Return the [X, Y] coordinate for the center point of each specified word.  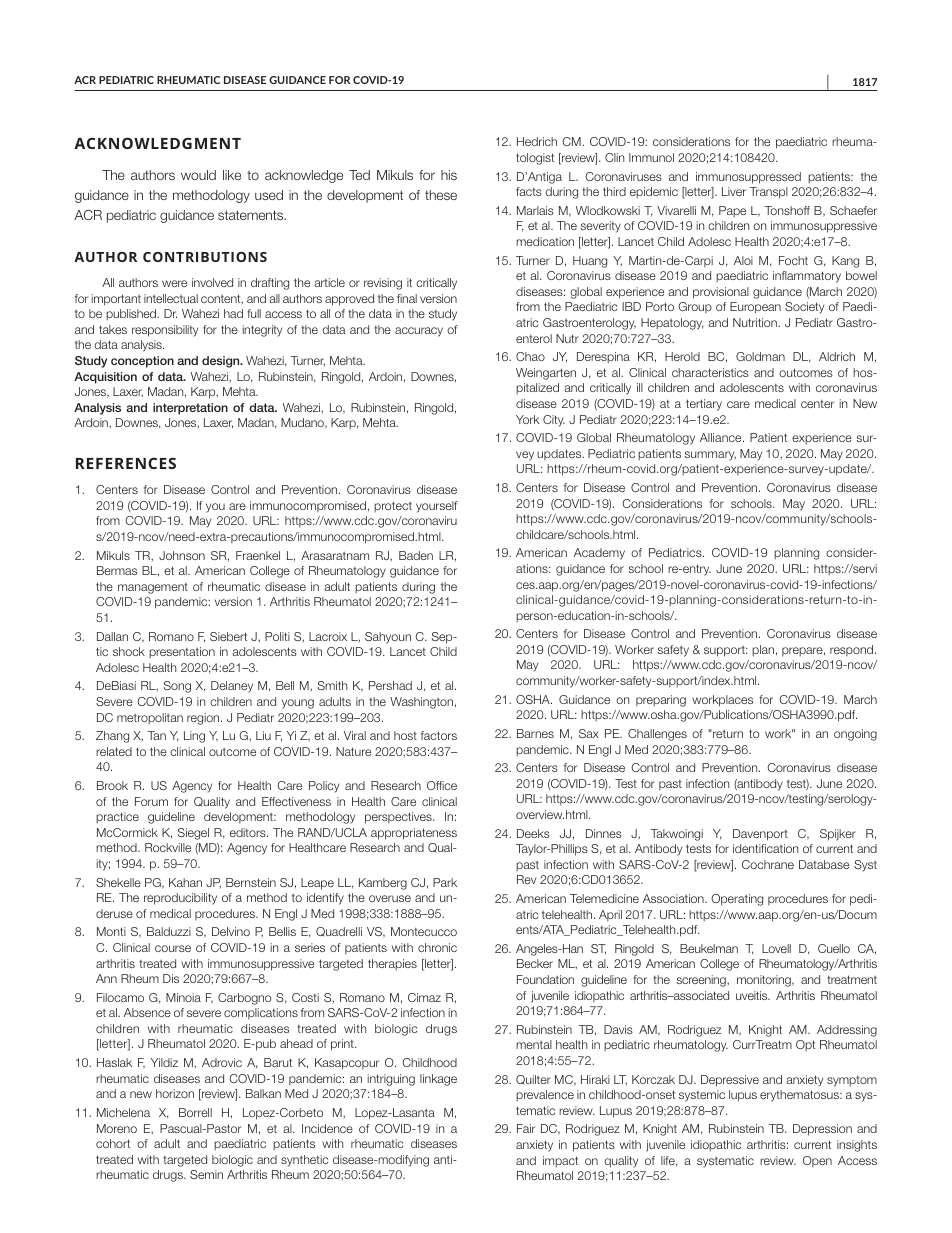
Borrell [195, 1112]
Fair [526, 1128]
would [198, 175]
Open [817, 1161]
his [449, 175]
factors [439, 735]
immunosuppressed [748, 178]
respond [853, 650]
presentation [182, 652]
